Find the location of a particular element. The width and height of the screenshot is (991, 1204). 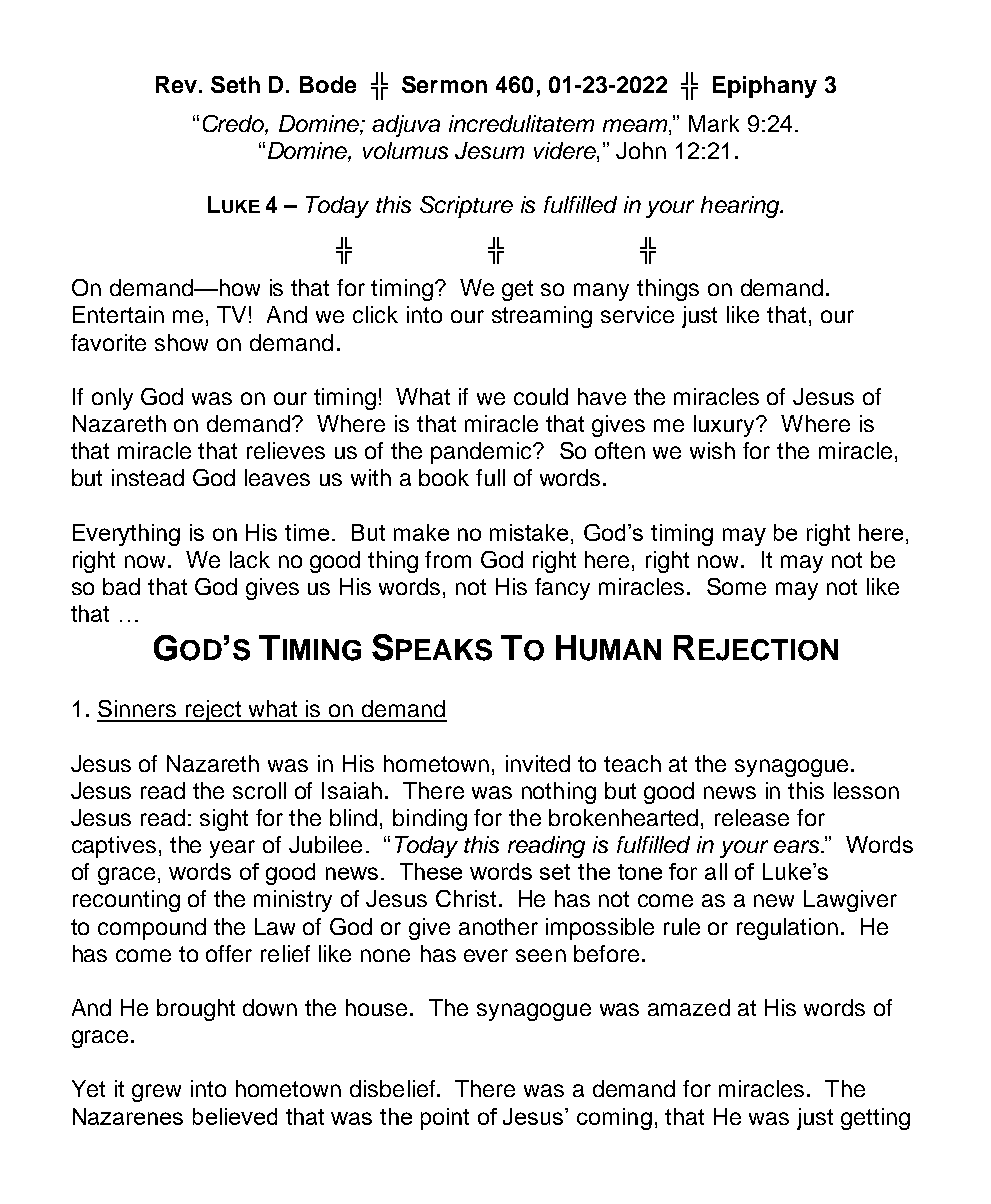

invited is located at coordinates (538, 763).
